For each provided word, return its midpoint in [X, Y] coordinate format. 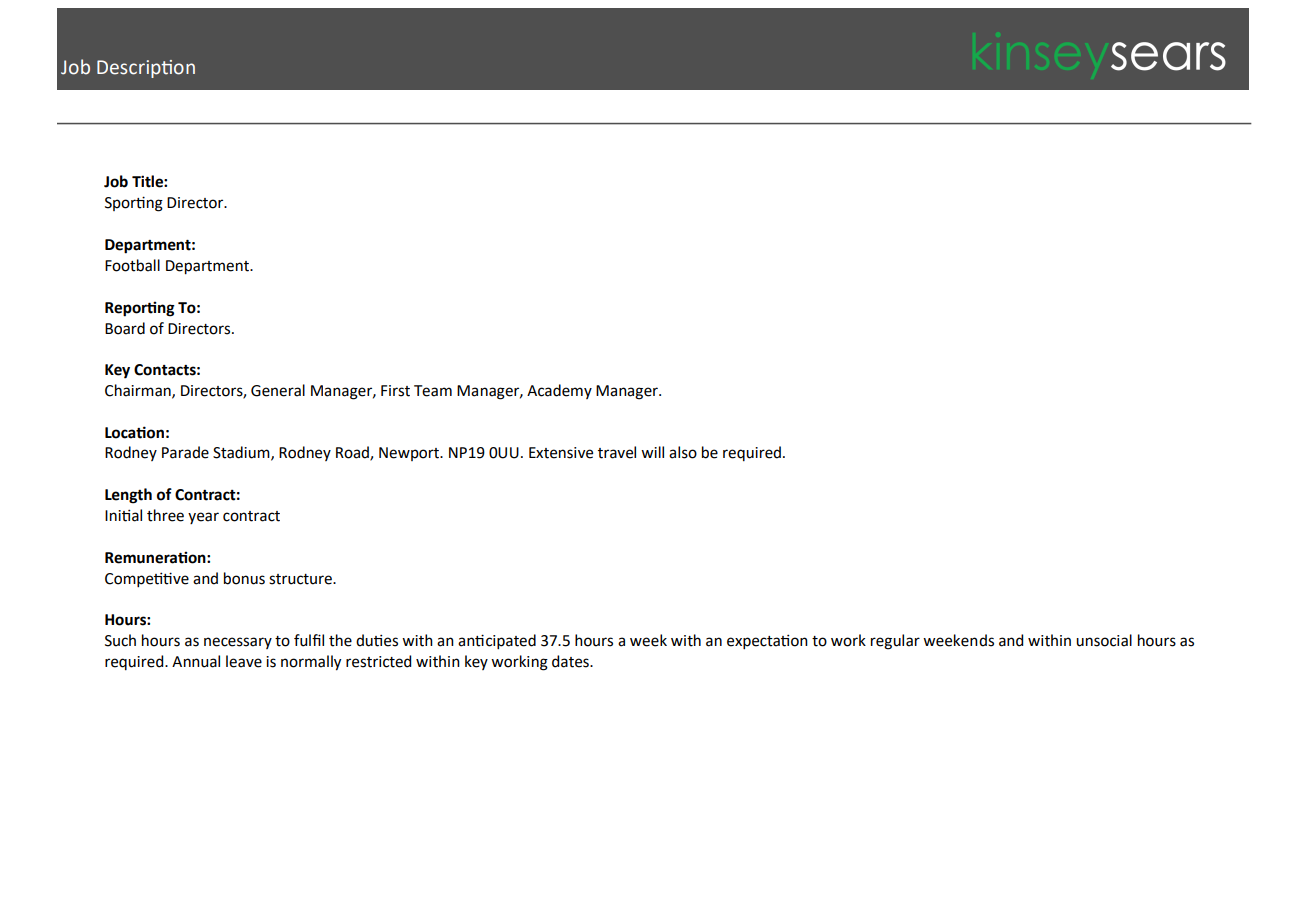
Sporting [134, 204]
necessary [238, 643]
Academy [559, 391]
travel [617, 452]
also [683, 452]
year [203, 518]
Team [433, 391]
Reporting [140, 309]
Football [132, 265]
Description [146, 69]
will [652, 452]
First [395, 391]
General [278, 390]
